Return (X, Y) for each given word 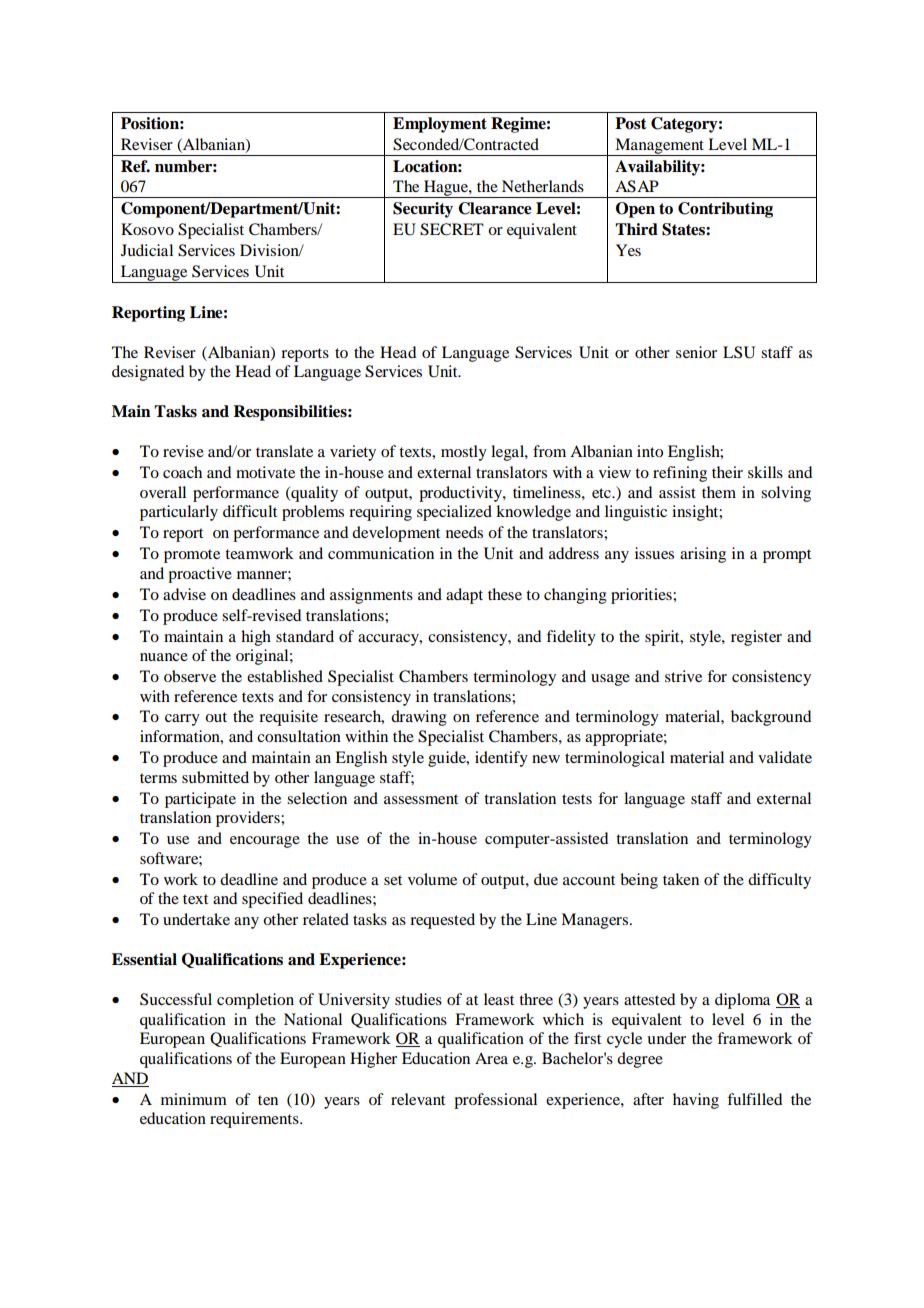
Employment (440, 125)
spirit (663, 638)
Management (659, 147)
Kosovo (147, 229)
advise (184, 594)
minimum (194, 1099)
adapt (464, 596)
